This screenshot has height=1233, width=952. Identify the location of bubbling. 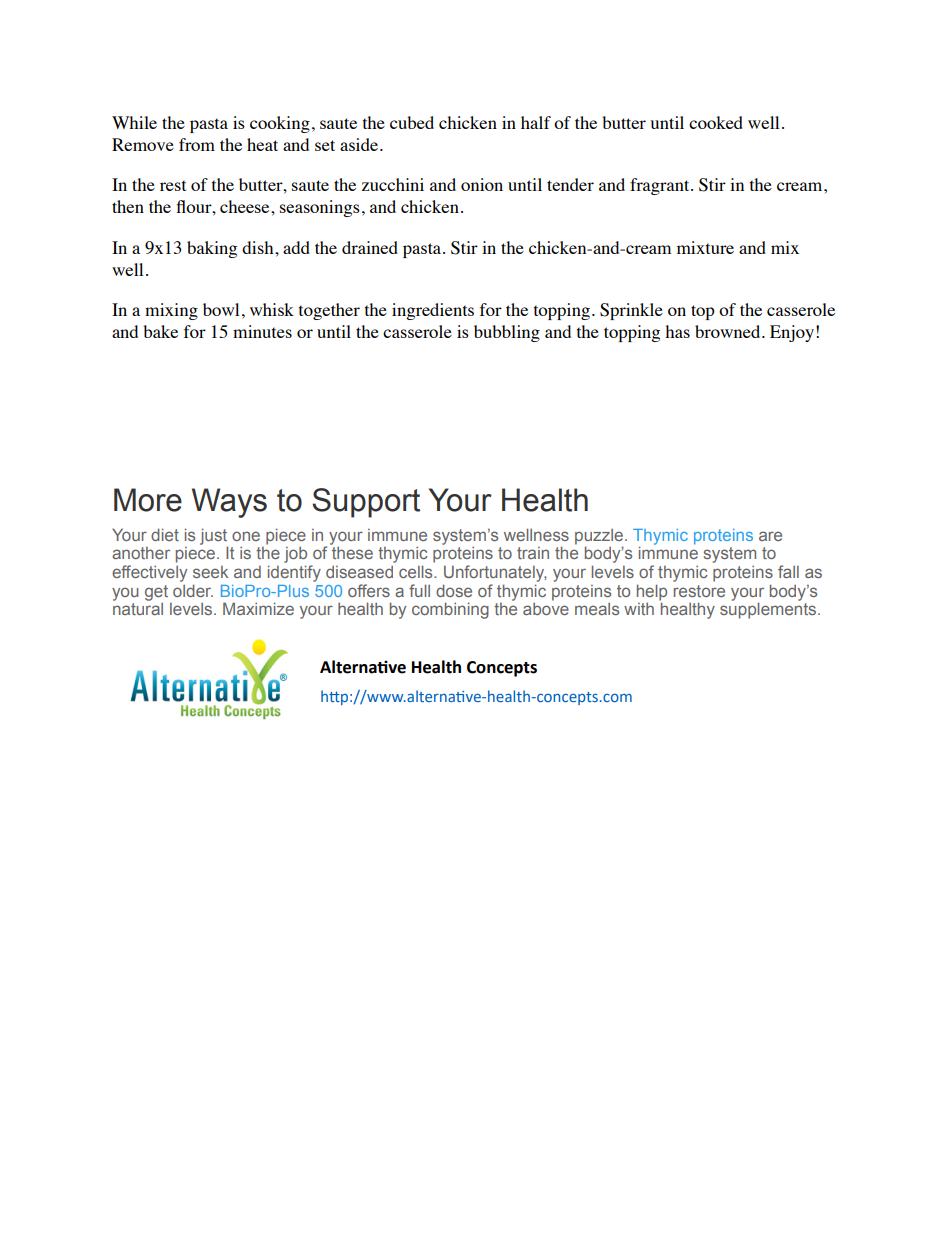
(507, 333).
